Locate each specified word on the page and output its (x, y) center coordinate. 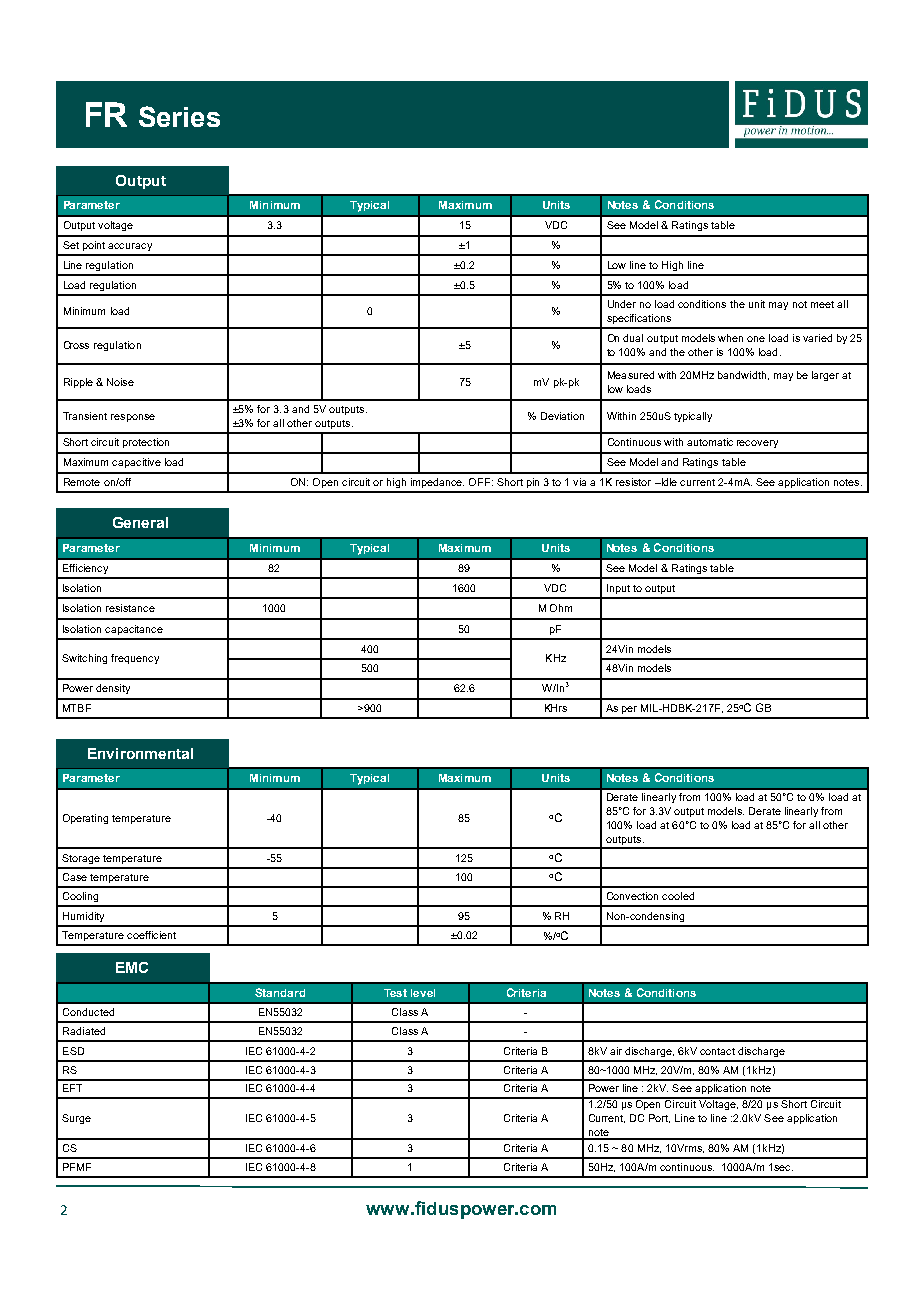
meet (822, 304)
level (423, 993)
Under (622, 304)
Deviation (562, 416)
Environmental (140, 753)
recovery (757, 444)
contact (717, 1051)
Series (179, 116)
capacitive (136, 463)
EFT (72, 1088)
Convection (632, 896)
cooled (678, 896)
